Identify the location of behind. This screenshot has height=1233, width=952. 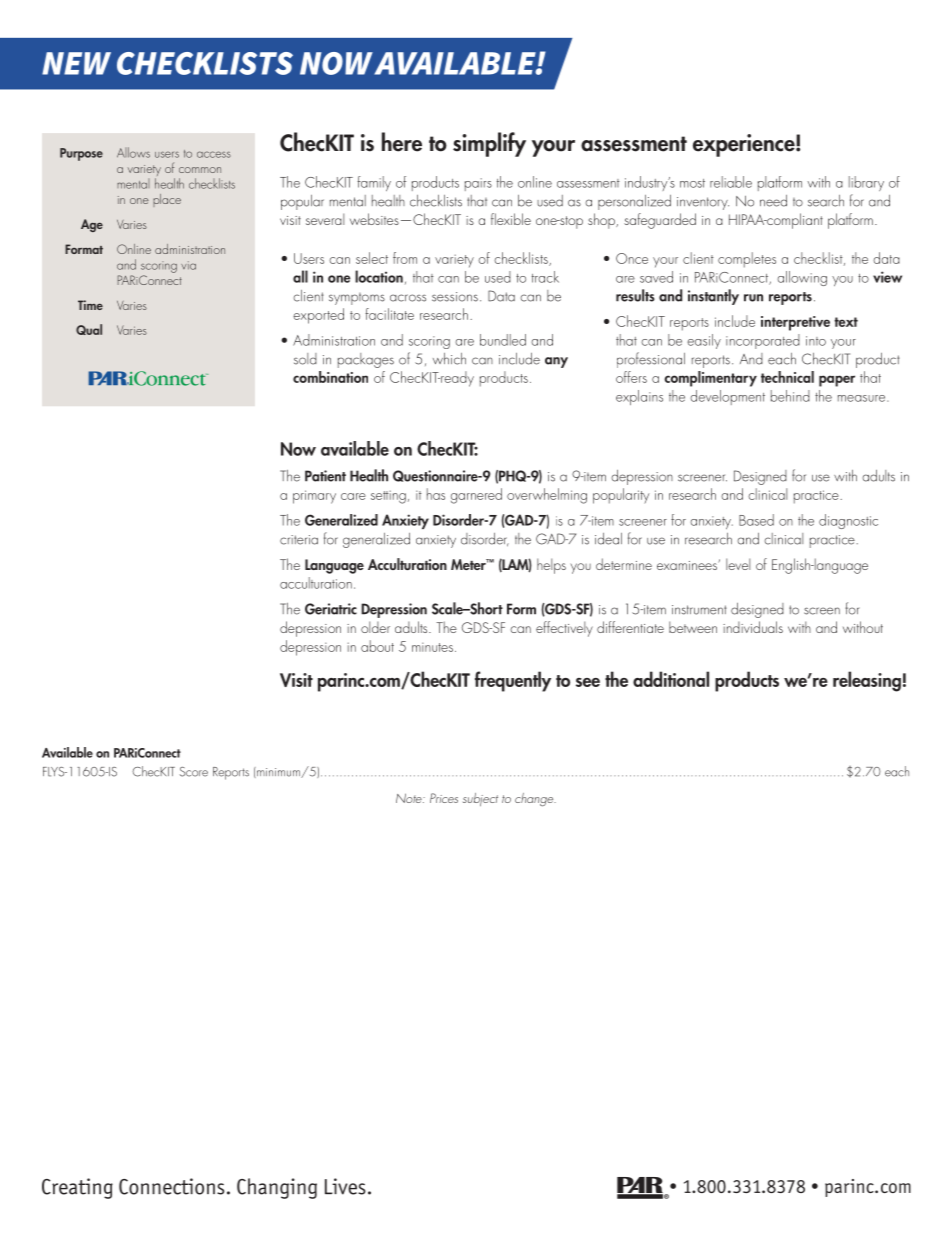
(790, 396).
